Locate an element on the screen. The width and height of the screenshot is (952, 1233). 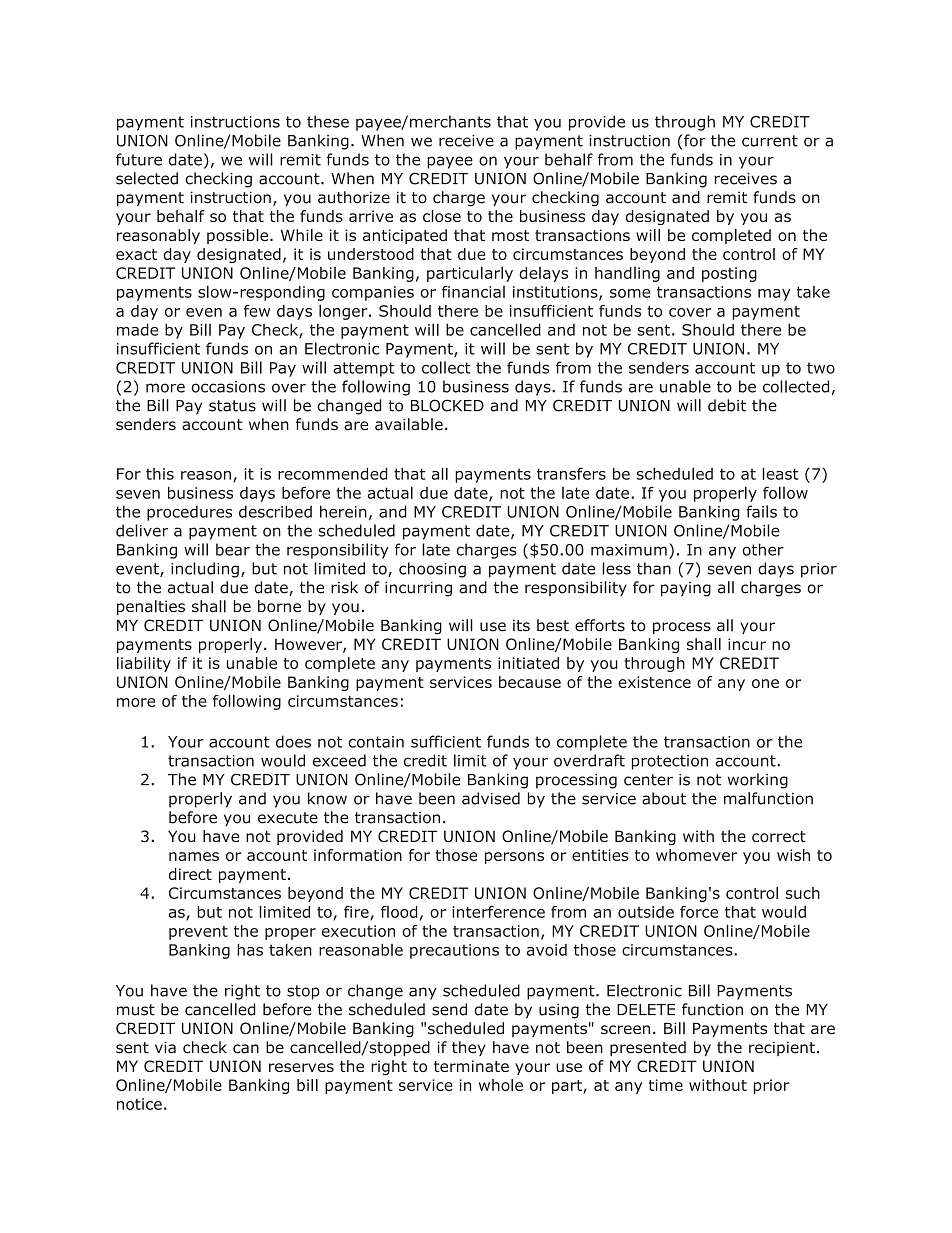
future is located at coordinates (139, 159).
